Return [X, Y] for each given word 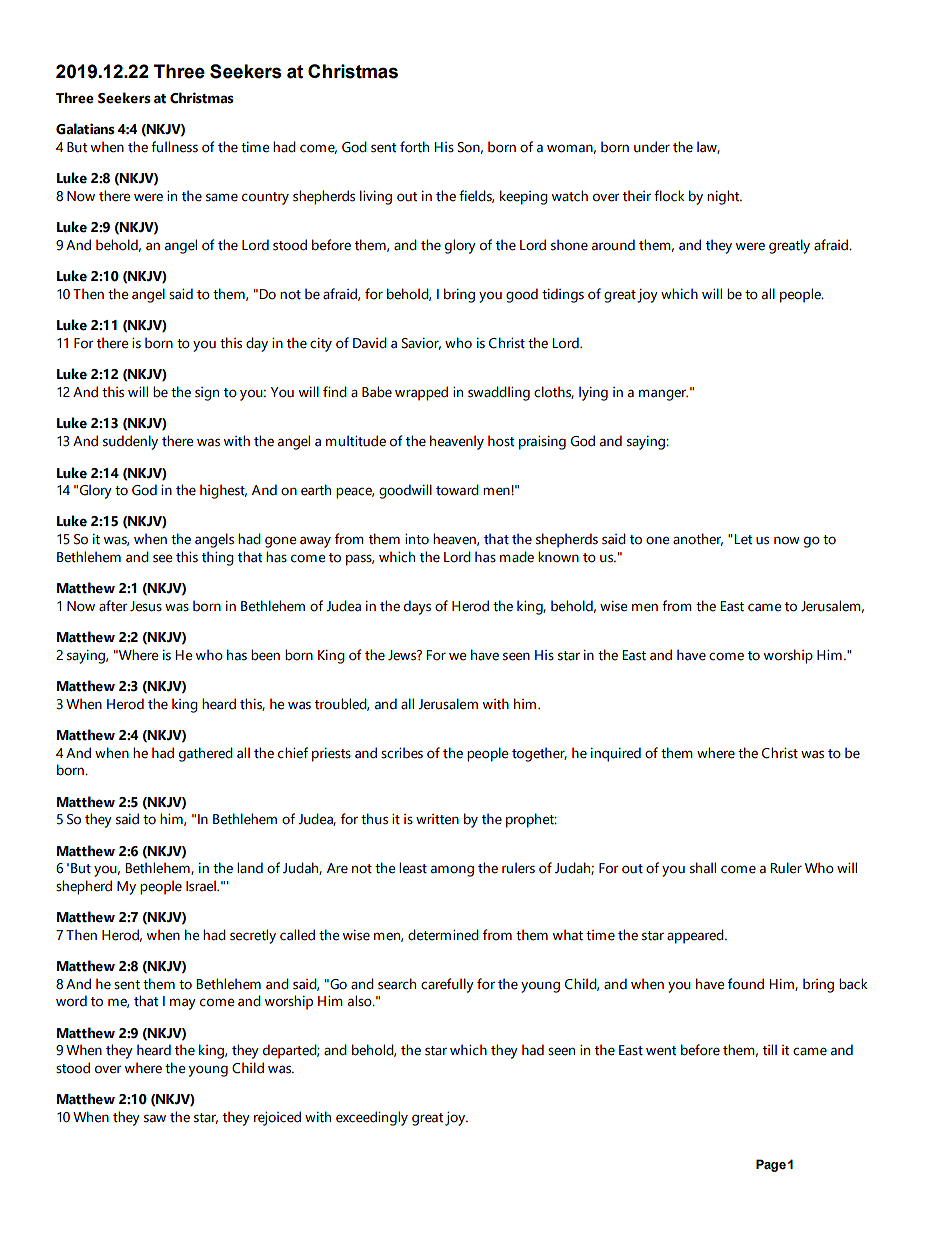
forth [414, 147]
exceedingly [372, 1118]
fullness [174, 147]
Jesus [146, 606]
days [417, 607]
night [724, 197]
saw [155, 1118]
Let [743, 539]
